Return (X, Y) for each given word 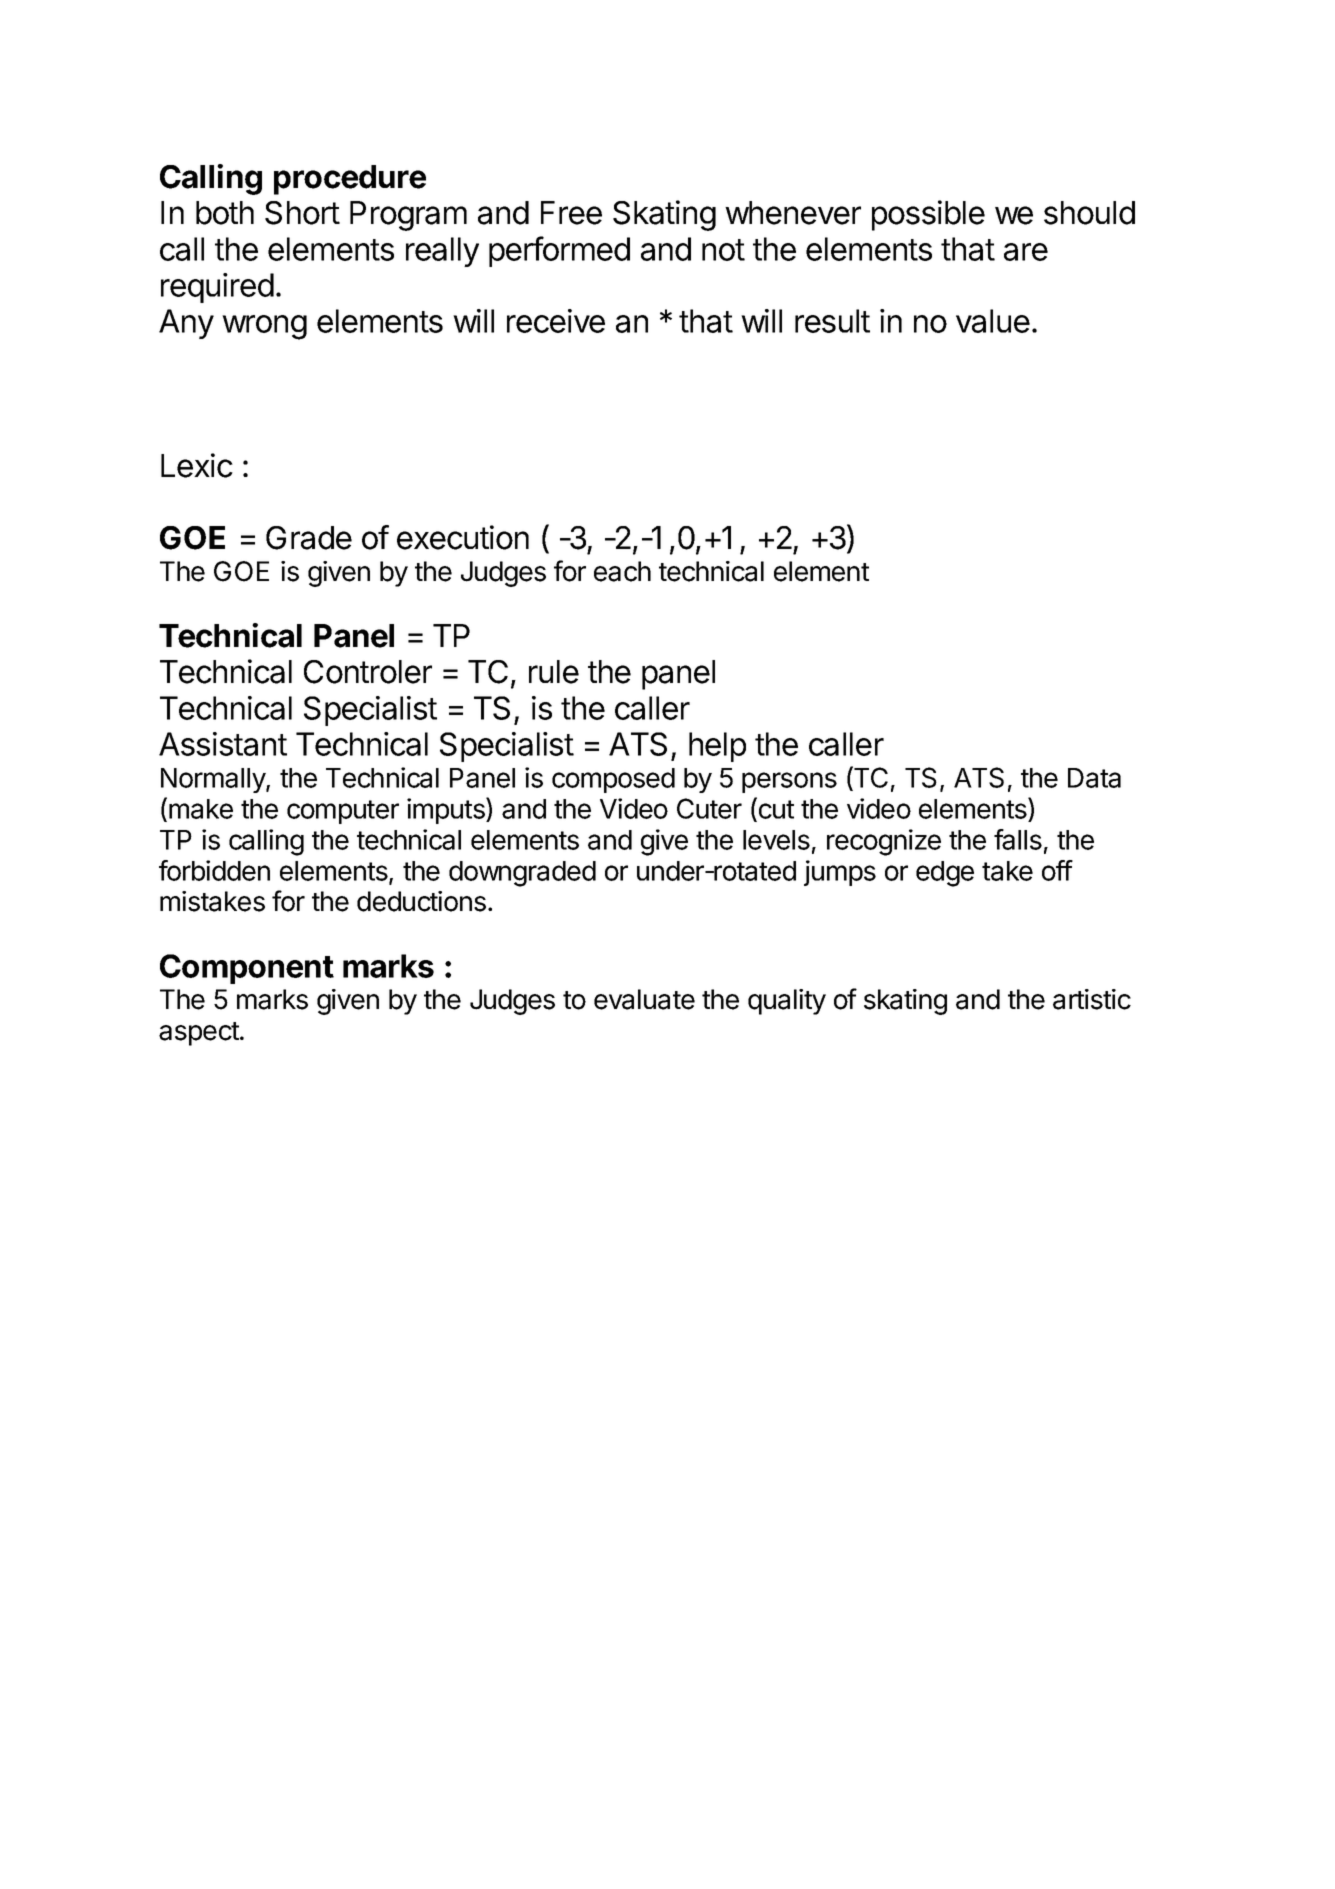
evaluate (644, 999)
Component (247, 969)
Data (1094, 778)
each (622, 571)
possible (928, 215)
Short (302, 213)
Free (571, 213)
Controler (368, 672)
